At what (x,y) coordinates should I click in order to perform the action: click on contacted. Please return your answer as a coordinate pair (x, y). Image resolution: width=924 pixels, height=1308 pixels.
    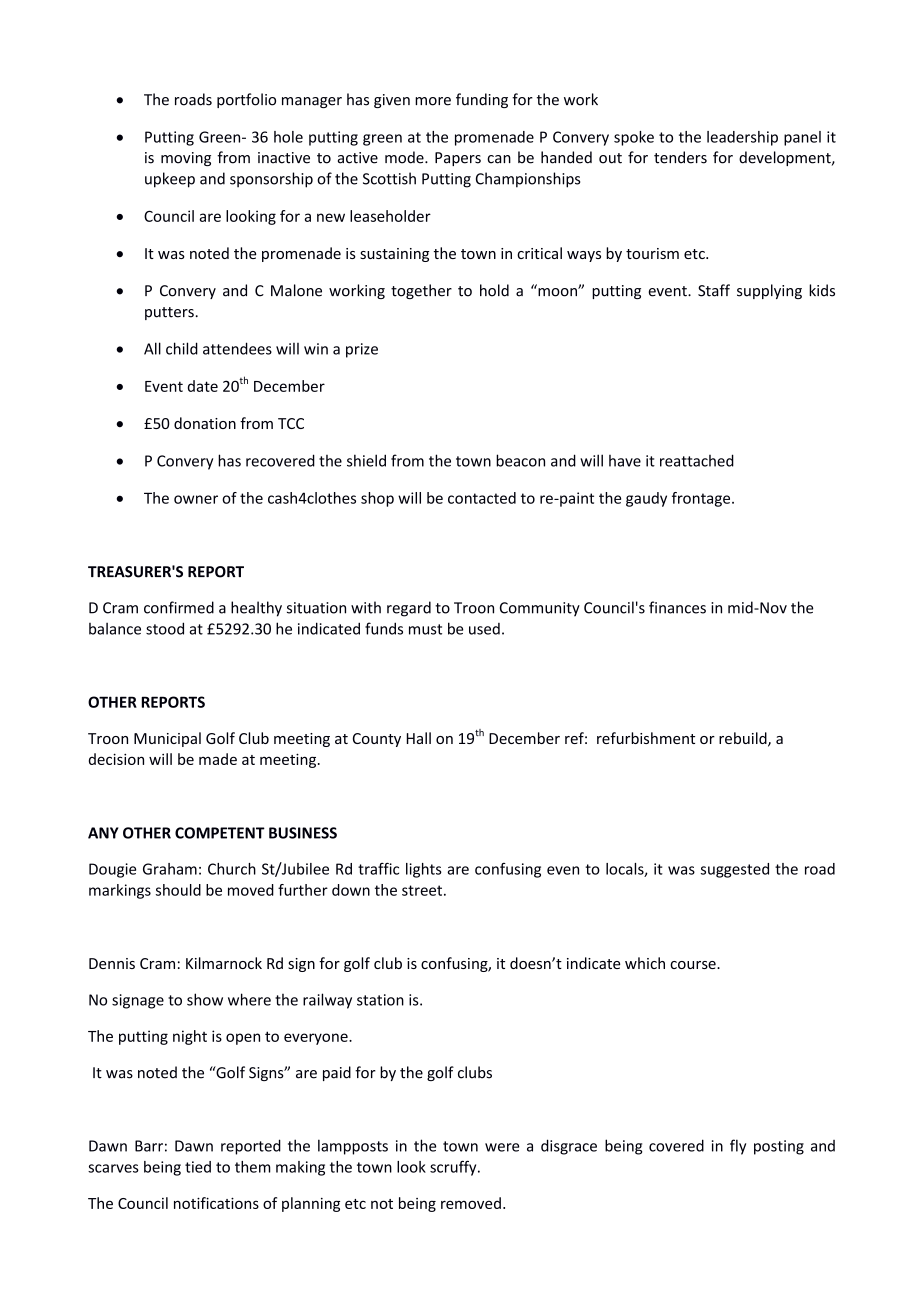
    Looking at the image, I should click on (482, 498).
